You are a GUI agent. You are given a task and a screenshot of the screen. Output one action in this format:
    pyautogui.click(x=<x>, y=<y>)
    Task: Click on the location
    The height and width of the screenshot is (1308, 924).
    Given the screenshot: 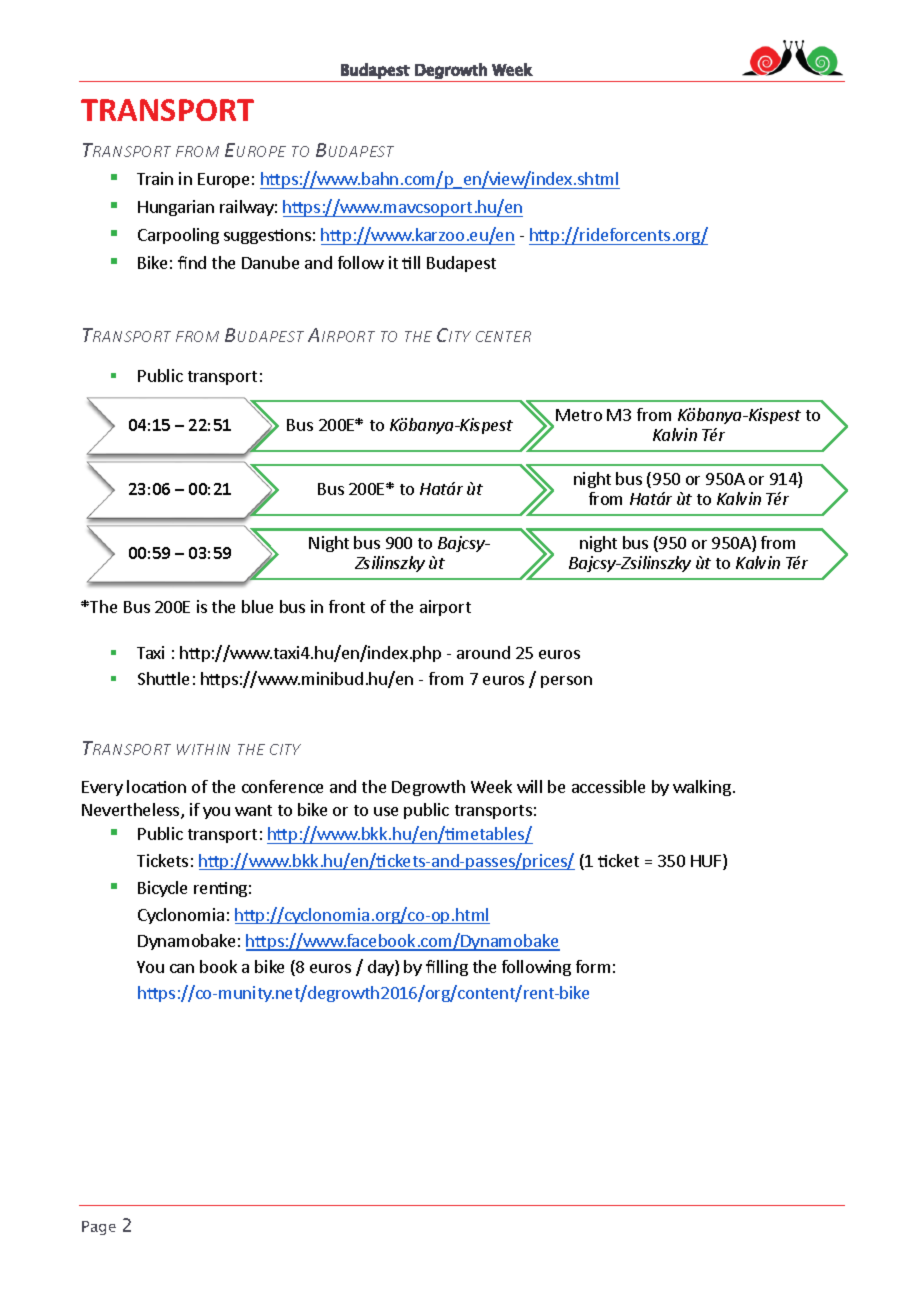 What is the action you would take?
    pyautogui.click(x=156, y=786)
